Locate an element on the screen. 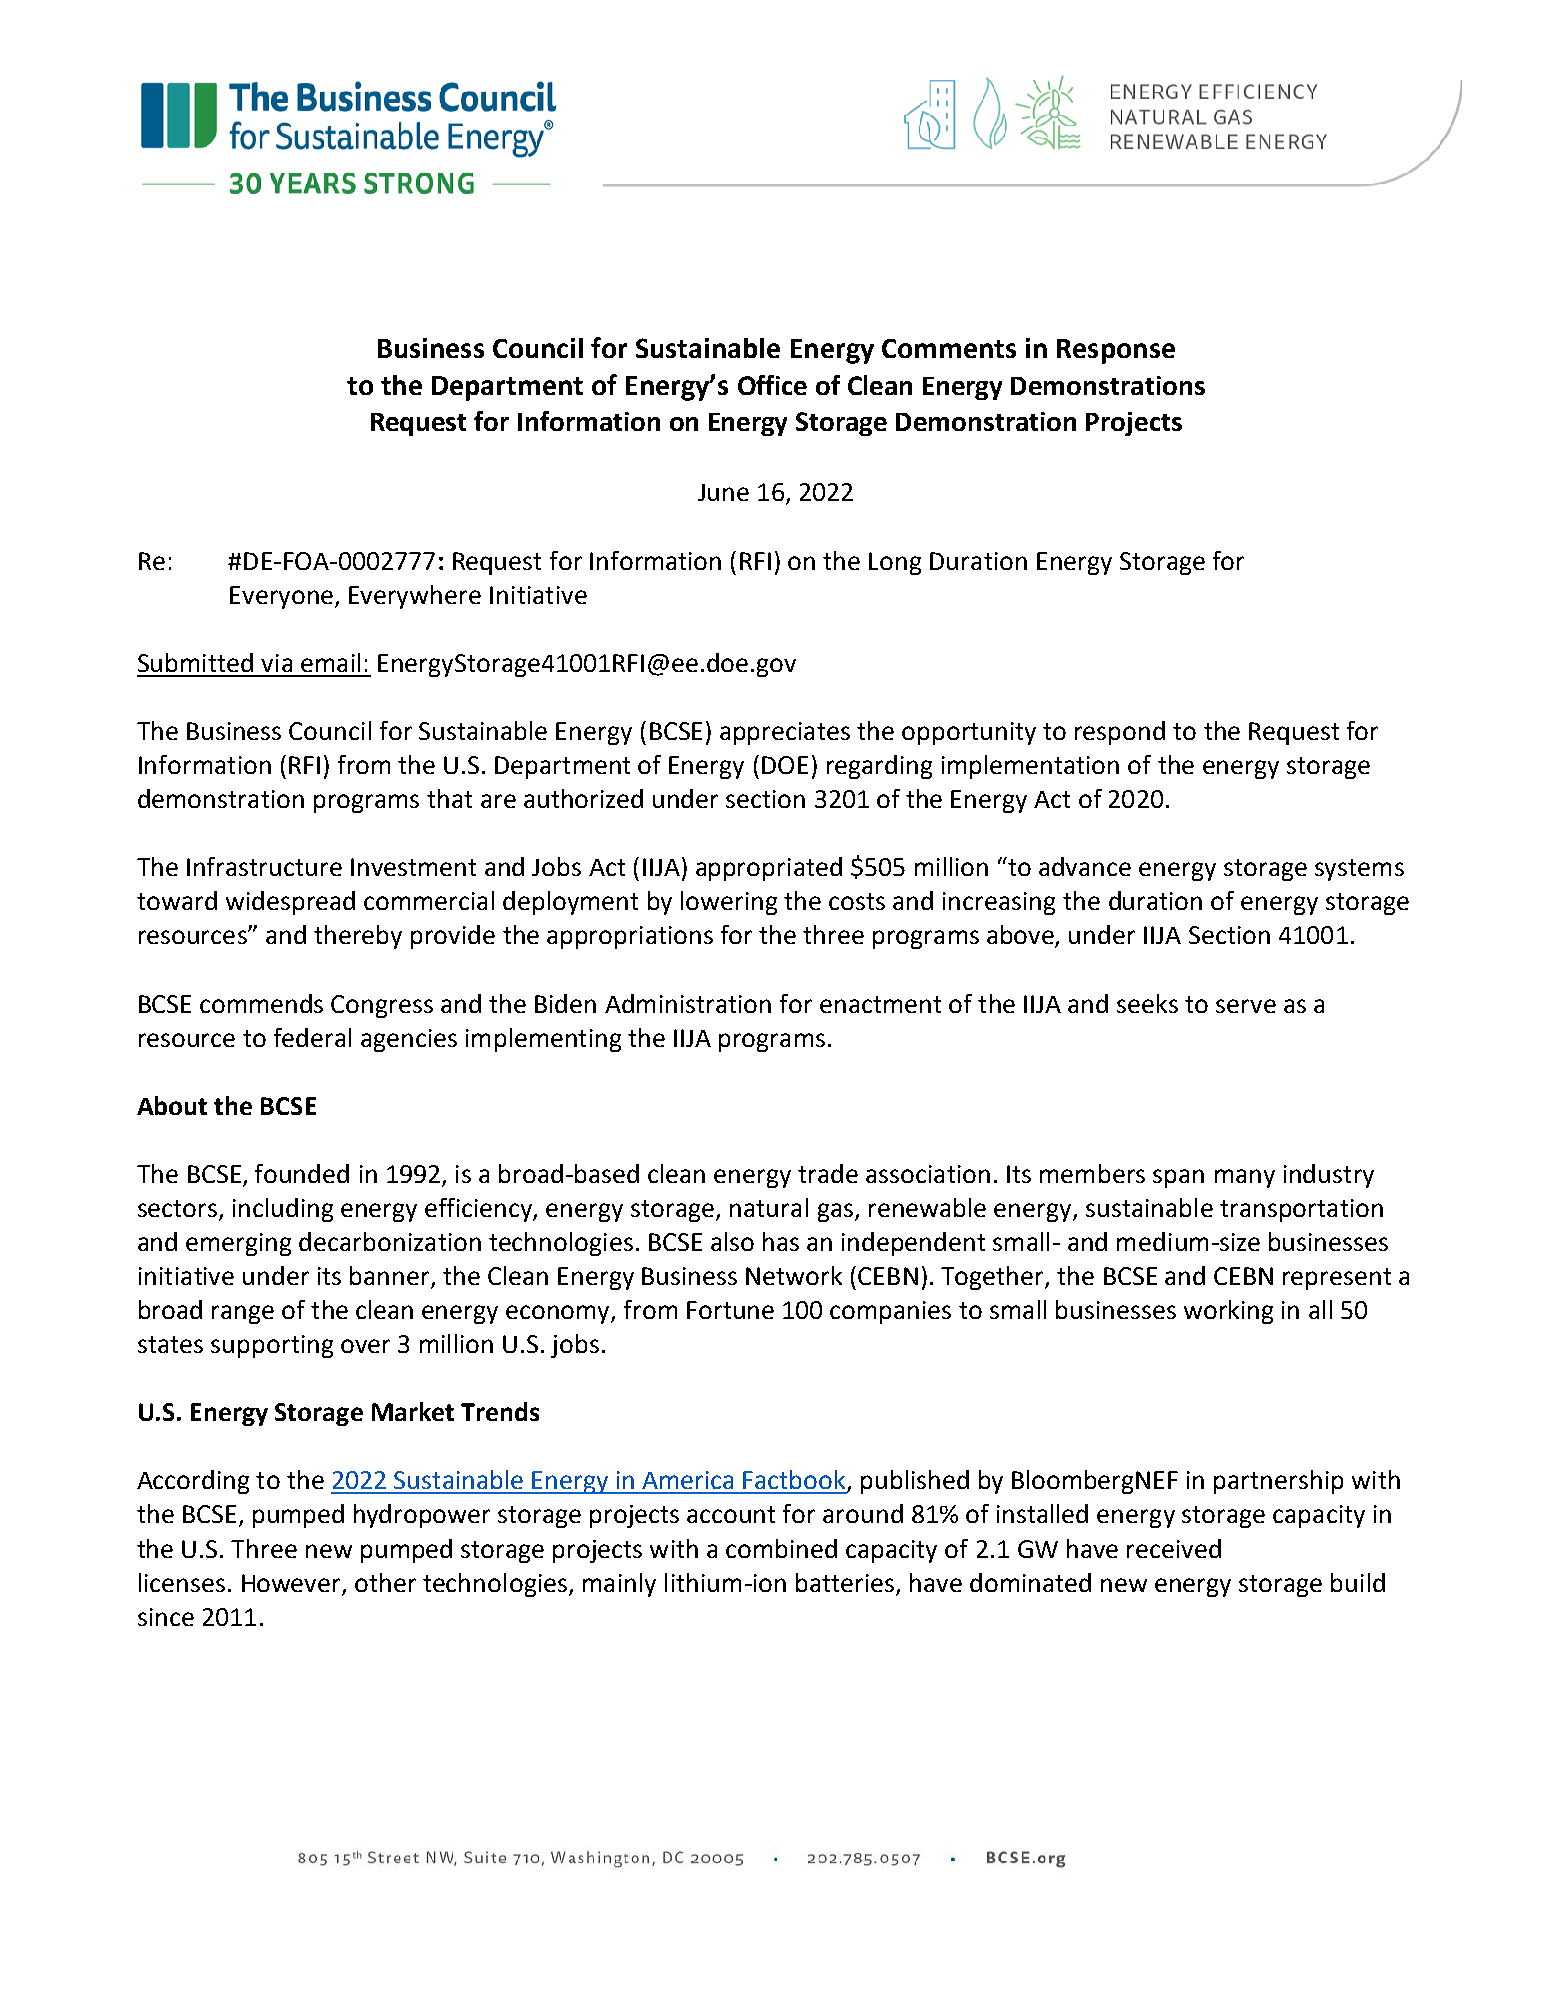 This screenshot has width=1552, height=2009. received is located at coordinates (1174, 1548).
